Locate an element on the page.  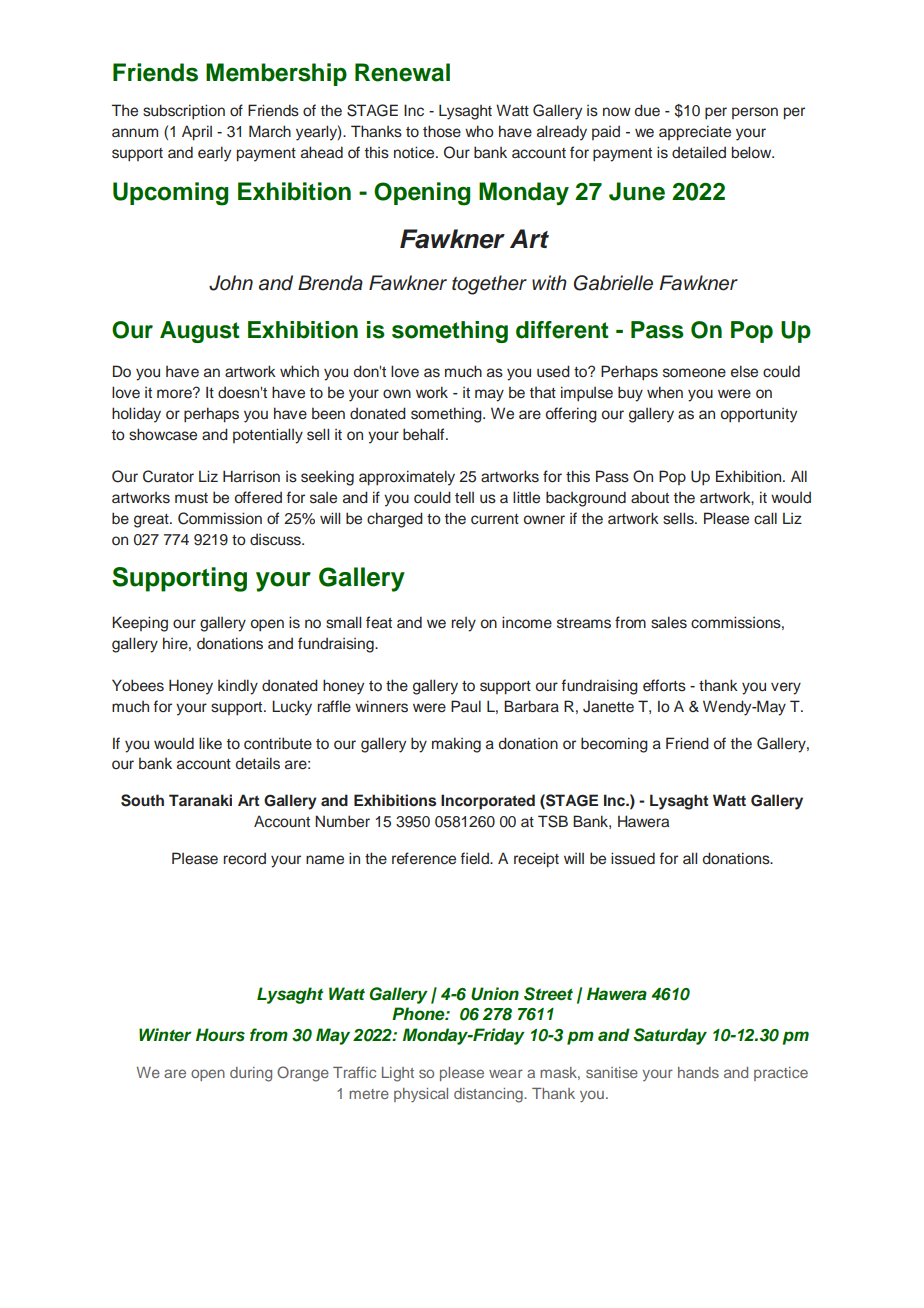
those is located at coordinates (442, 131).
